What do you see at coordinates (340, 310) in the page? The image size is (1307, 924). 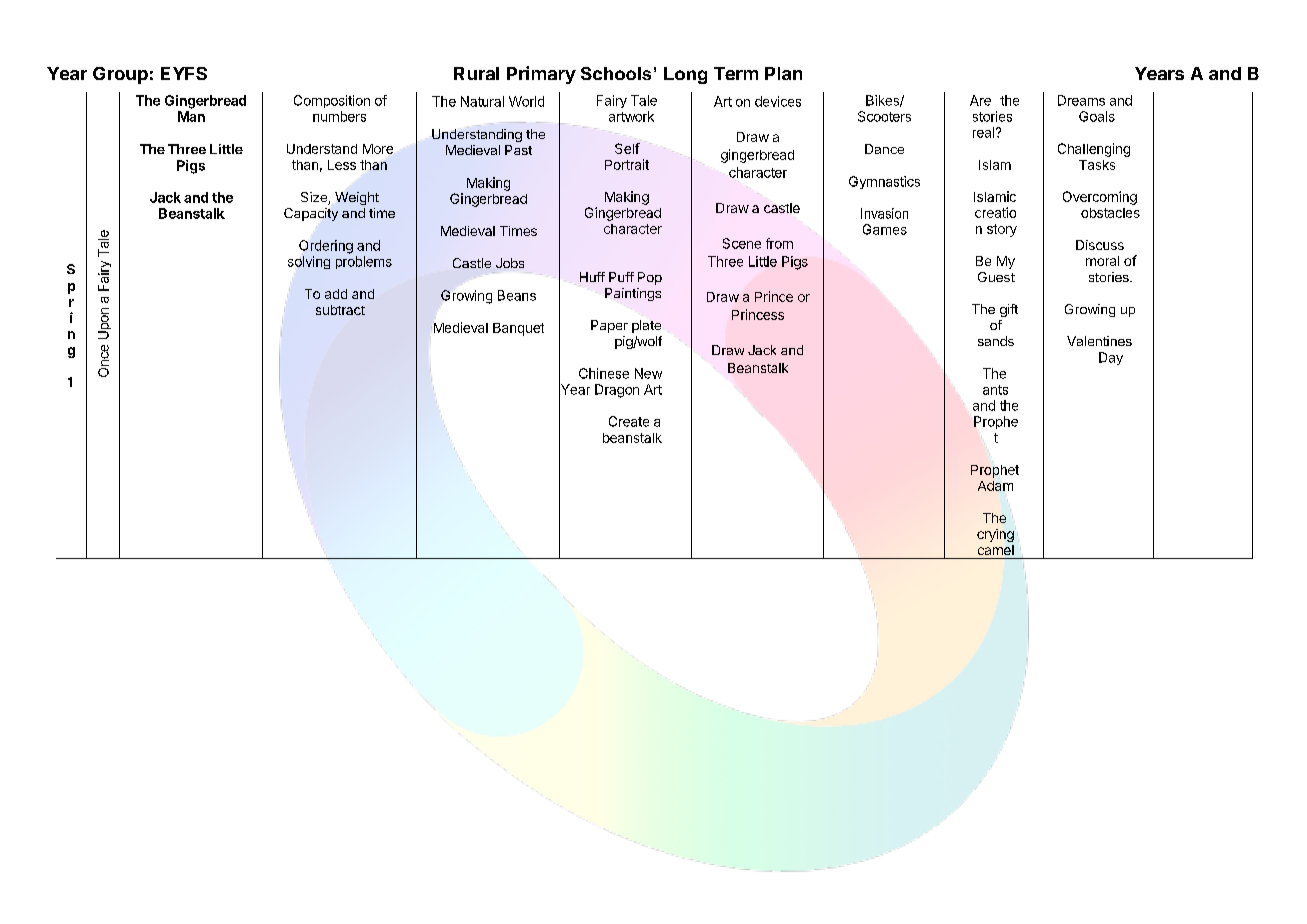 I see `subtract` at bounding box center [340, 310].
